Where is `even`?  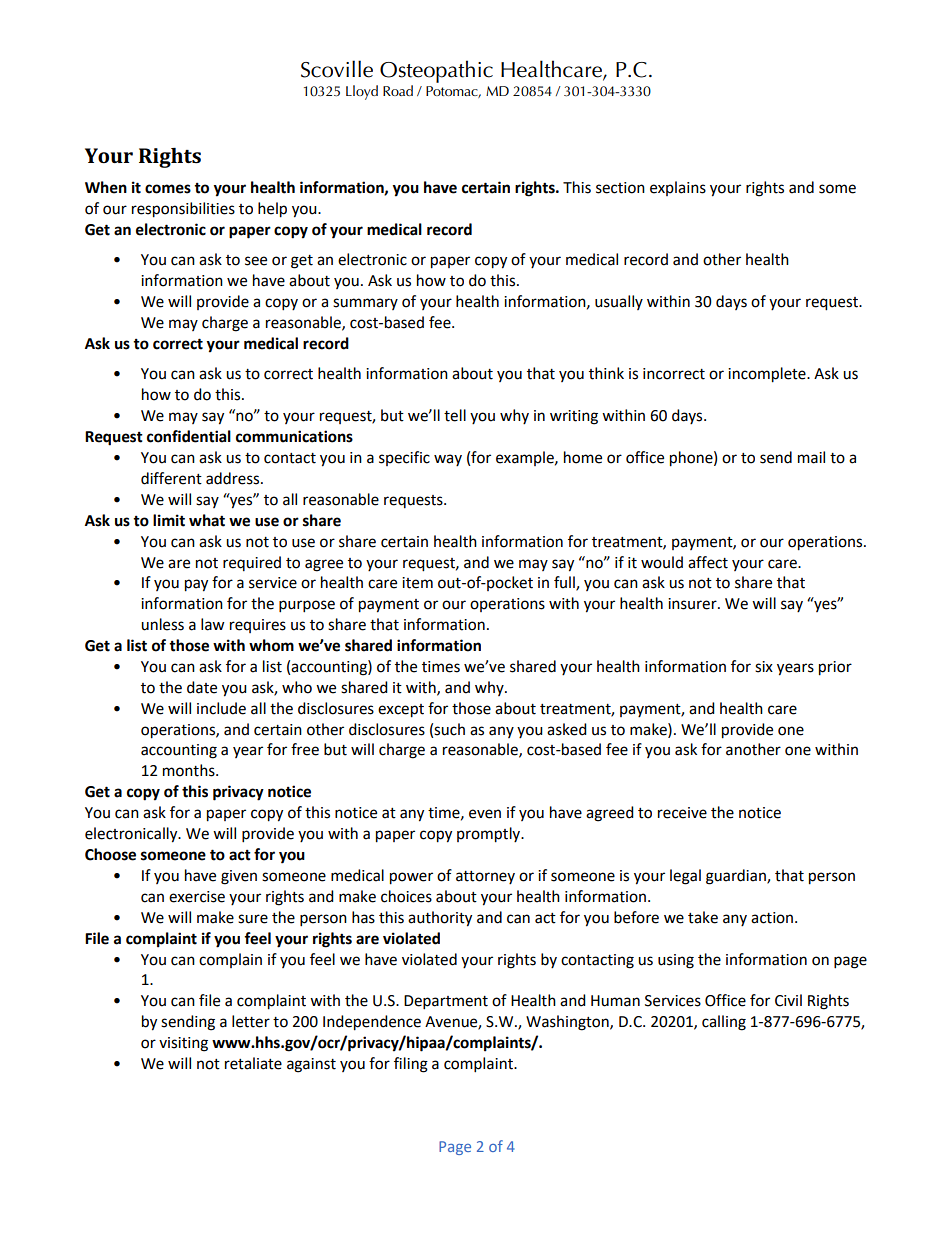
even is located at coordinates (485, 814).
